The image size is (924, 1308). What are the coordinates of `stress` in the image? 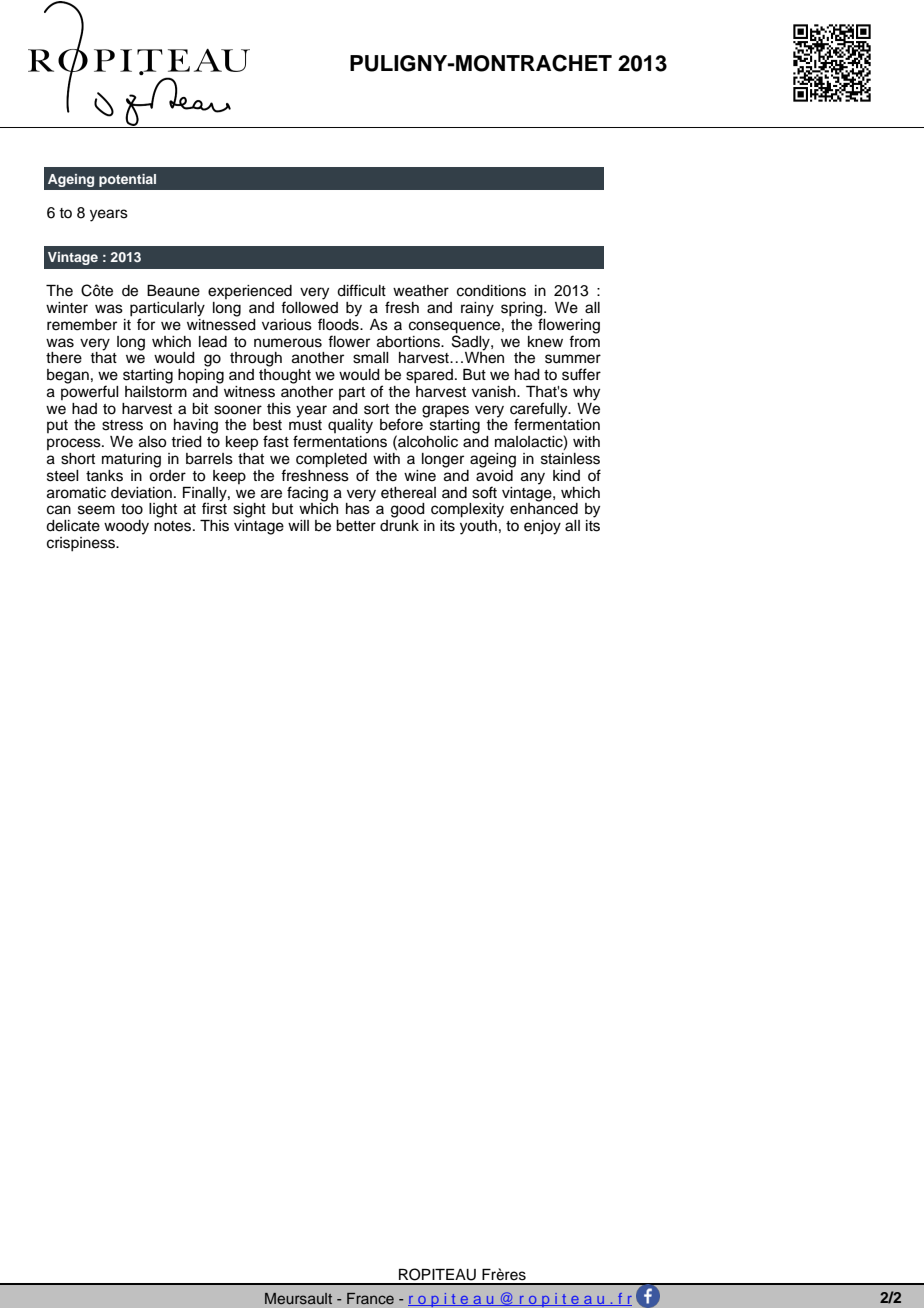 It's located at (122, 425).
